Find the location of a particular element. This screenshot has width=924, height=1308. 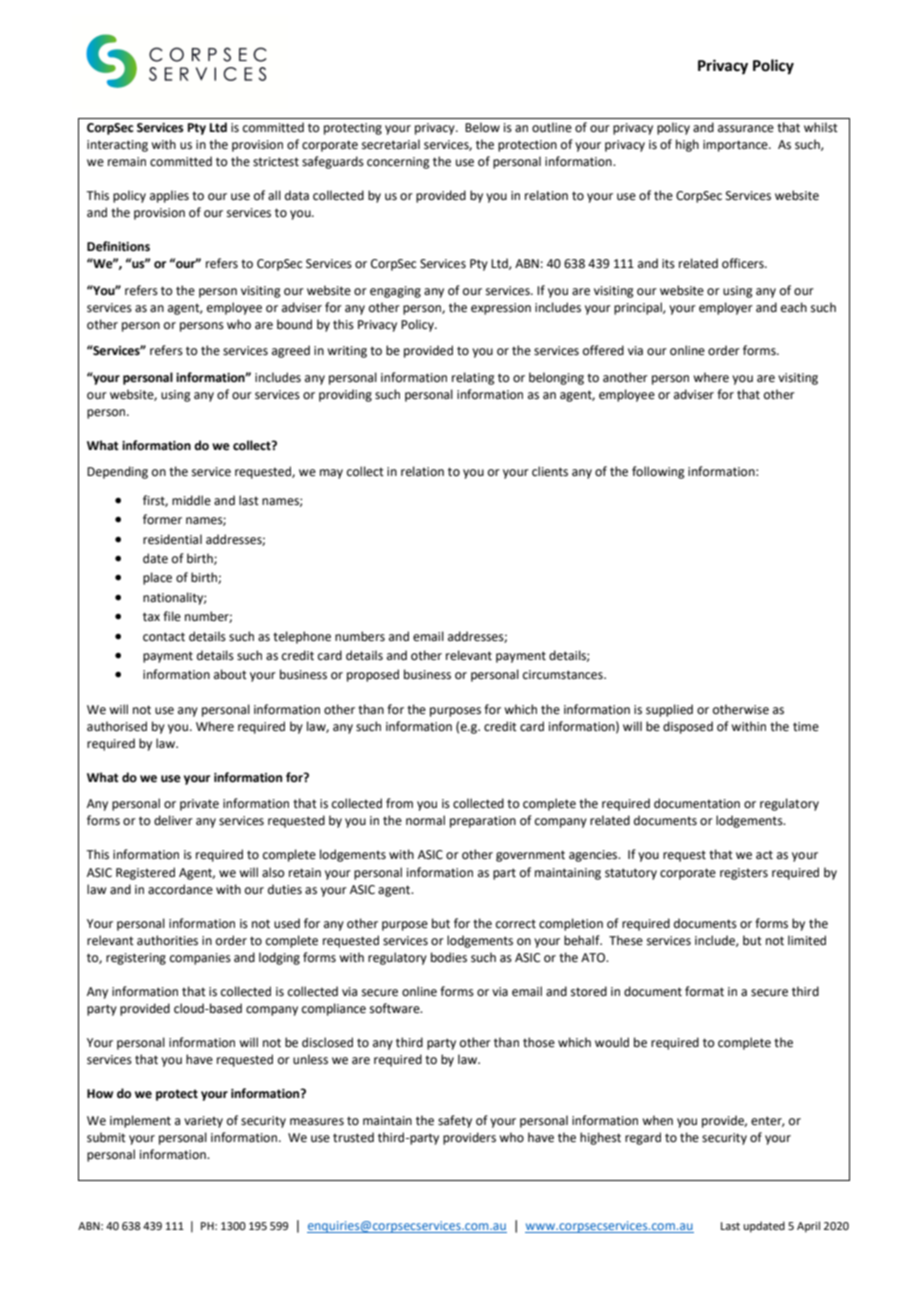

preparation is located at coordinates (483, 822).
